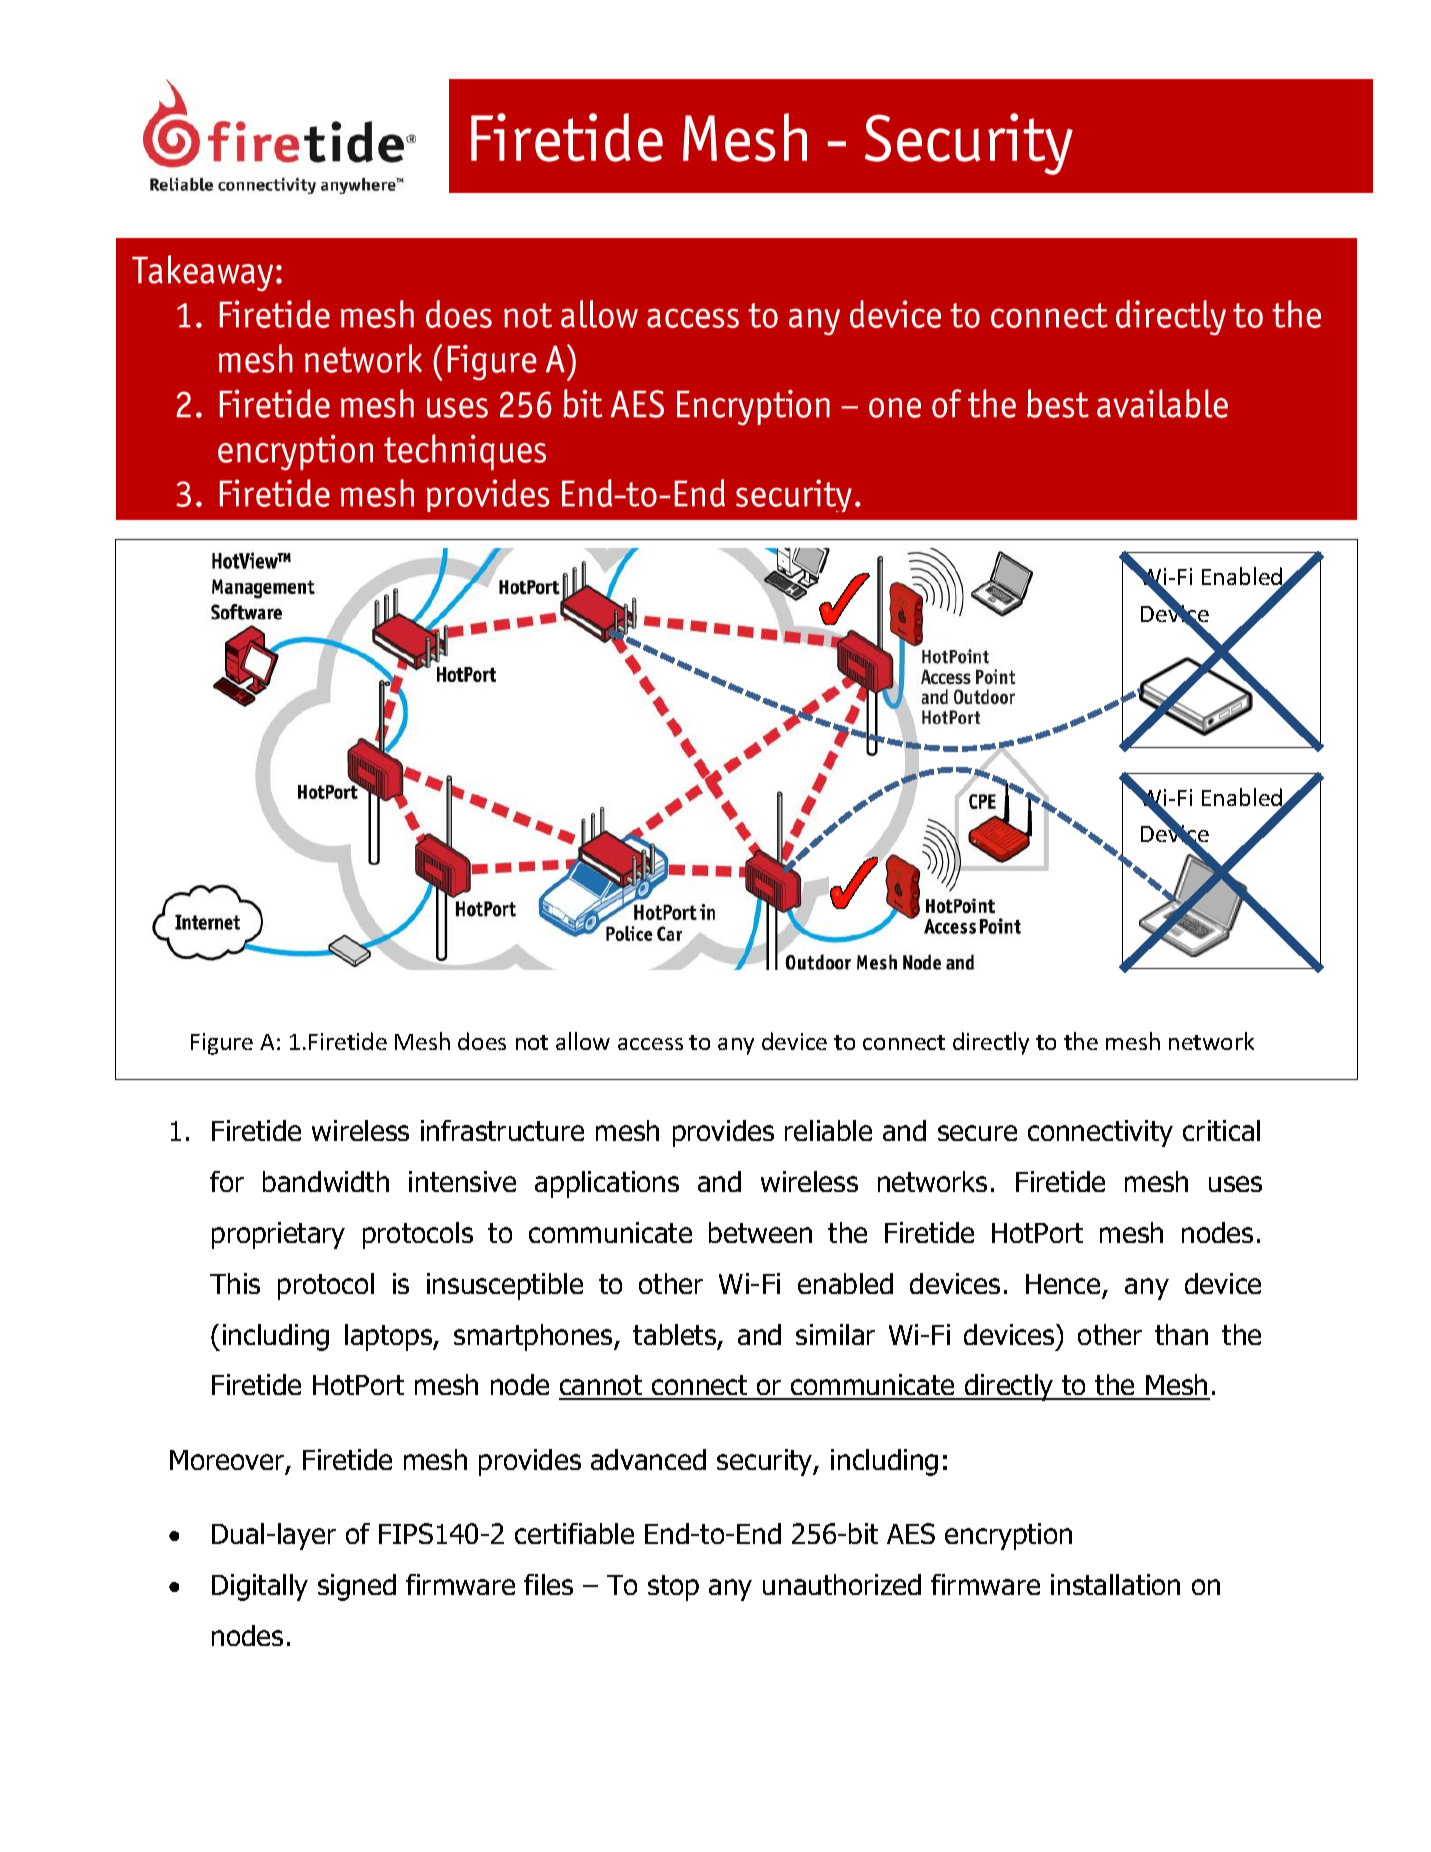  What do you see at coordinates (278, 1235) in the document?
I see `proprietary` at bounding box center [278, 1235].
